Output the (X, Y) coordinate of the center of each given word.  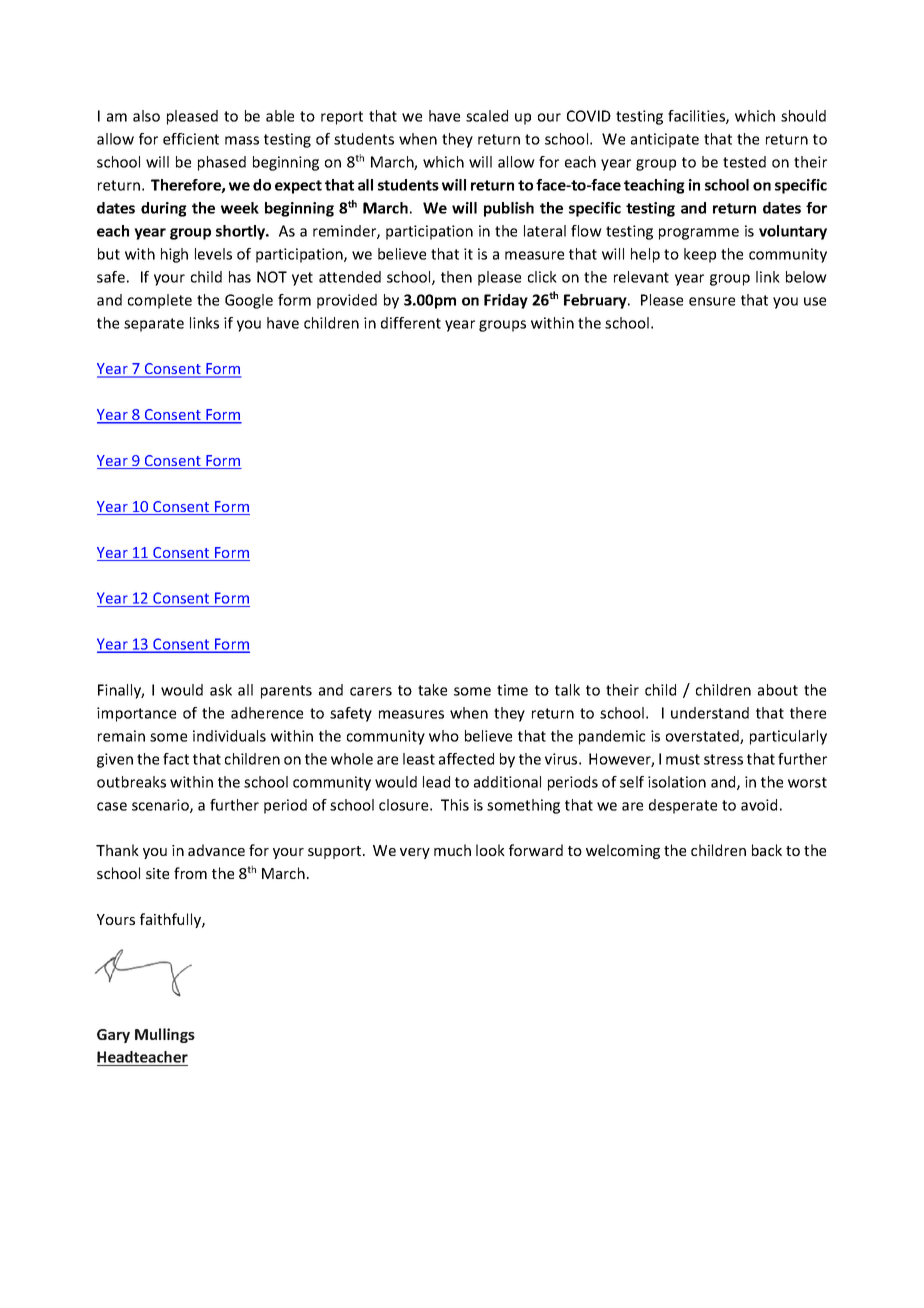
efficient (191, 139)
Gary (113, 1036)
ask (221, 690)
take (432, 690)
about (778, 690)
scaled (487, 116)
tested (744, 162)
